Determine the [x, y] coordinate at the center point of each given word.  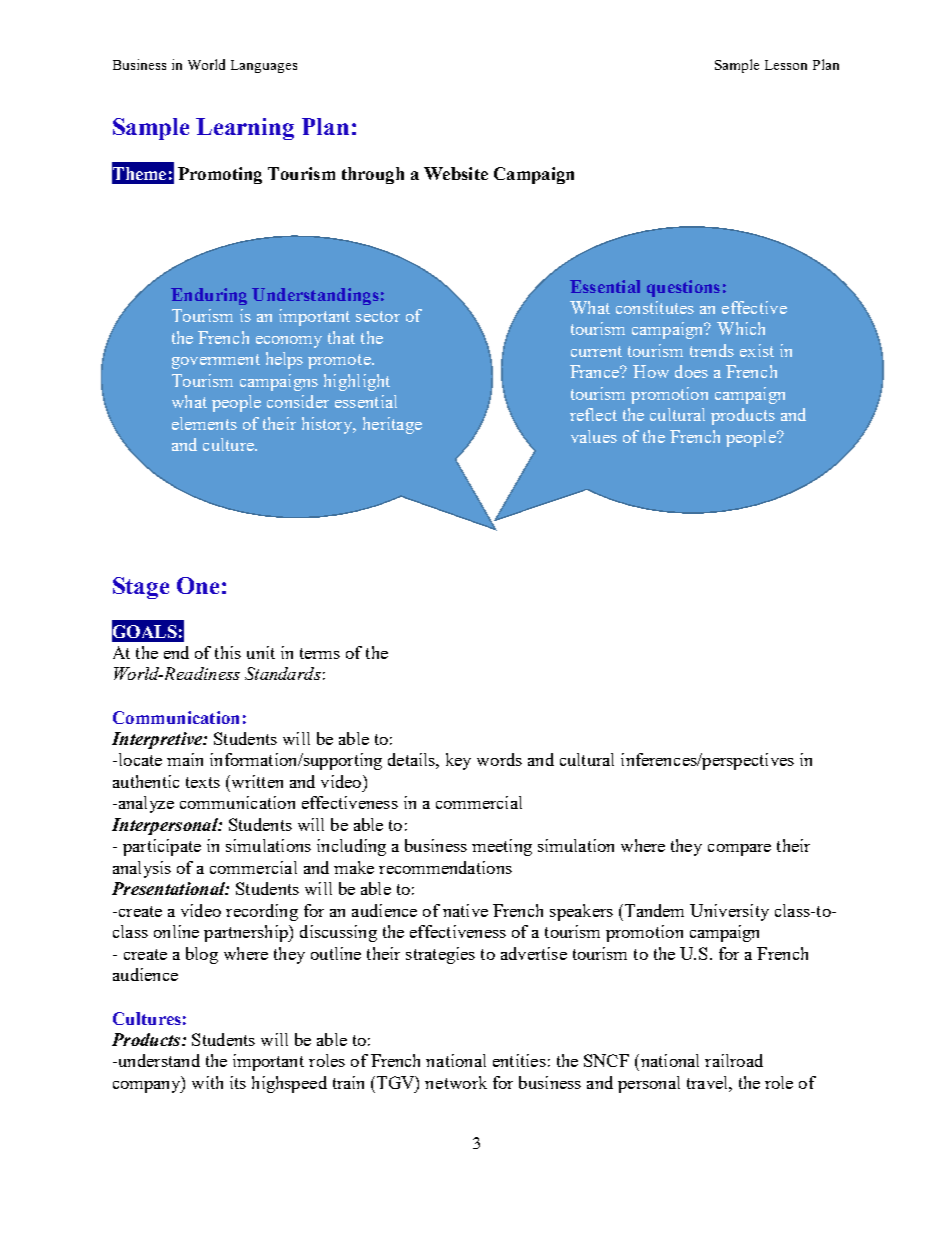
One [198, 585]
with [207, 1082]
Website [456, 173]
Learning [245, 129]
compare [739, 850]
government [216, 361]
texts [203, 782]
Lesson [786, 65]
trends [712, 350]
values [594, 436]
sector [378, 316]
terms [320, 653]
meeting [502, 847]
